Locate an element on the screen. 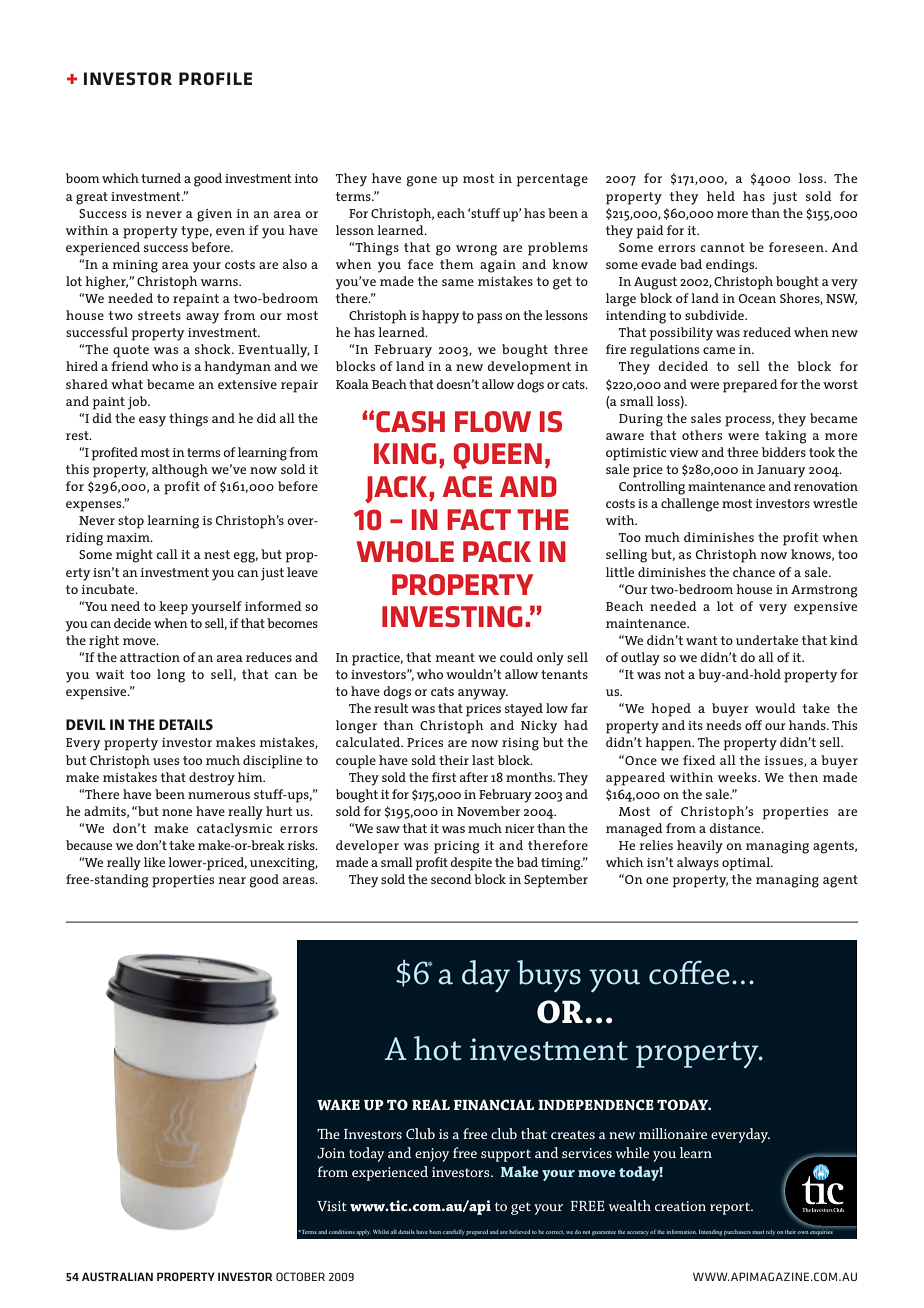  held is located at coordinates (721, 196).
